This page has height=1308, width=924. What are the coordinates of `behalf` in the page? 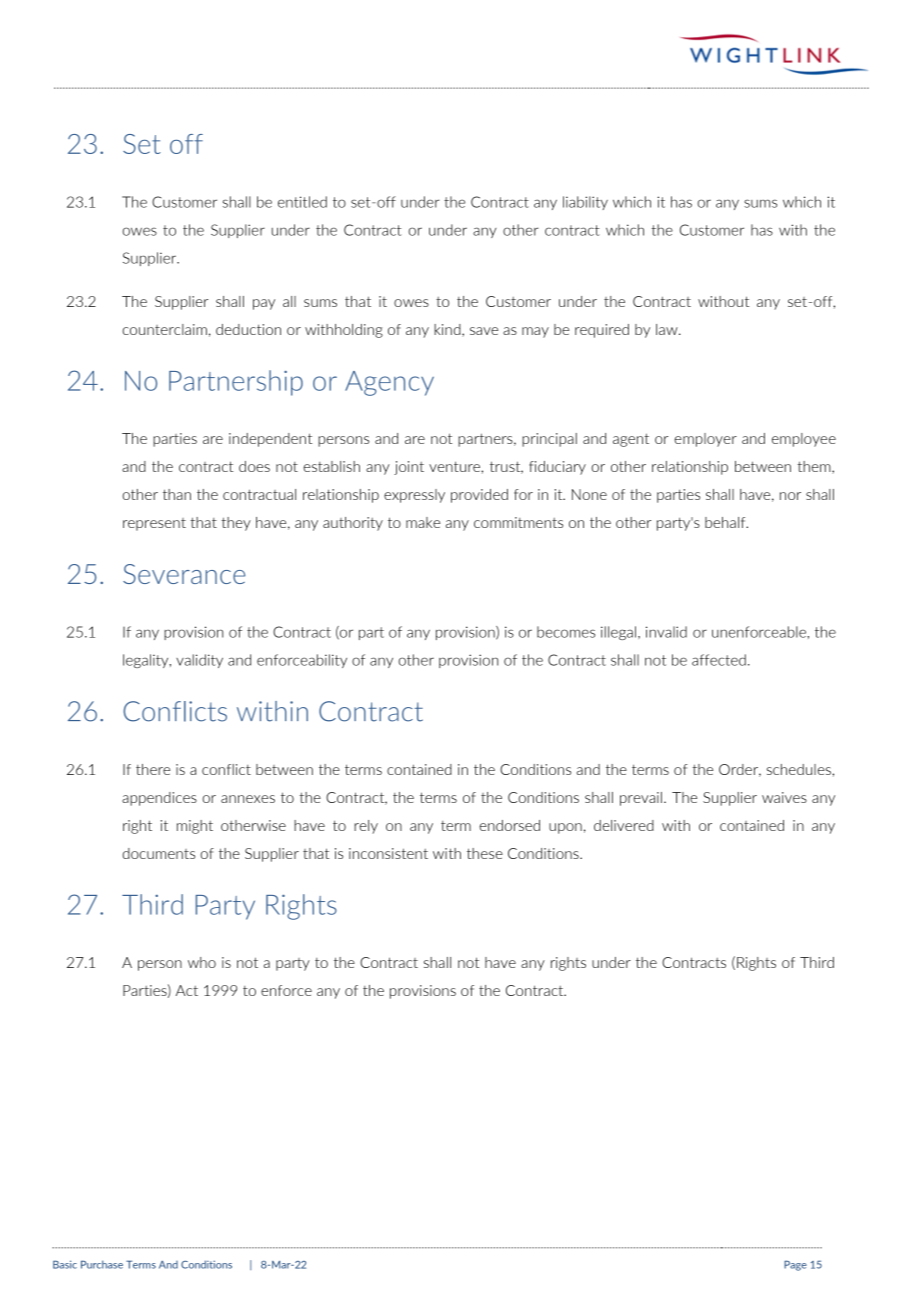 It's located at (726, 522).
